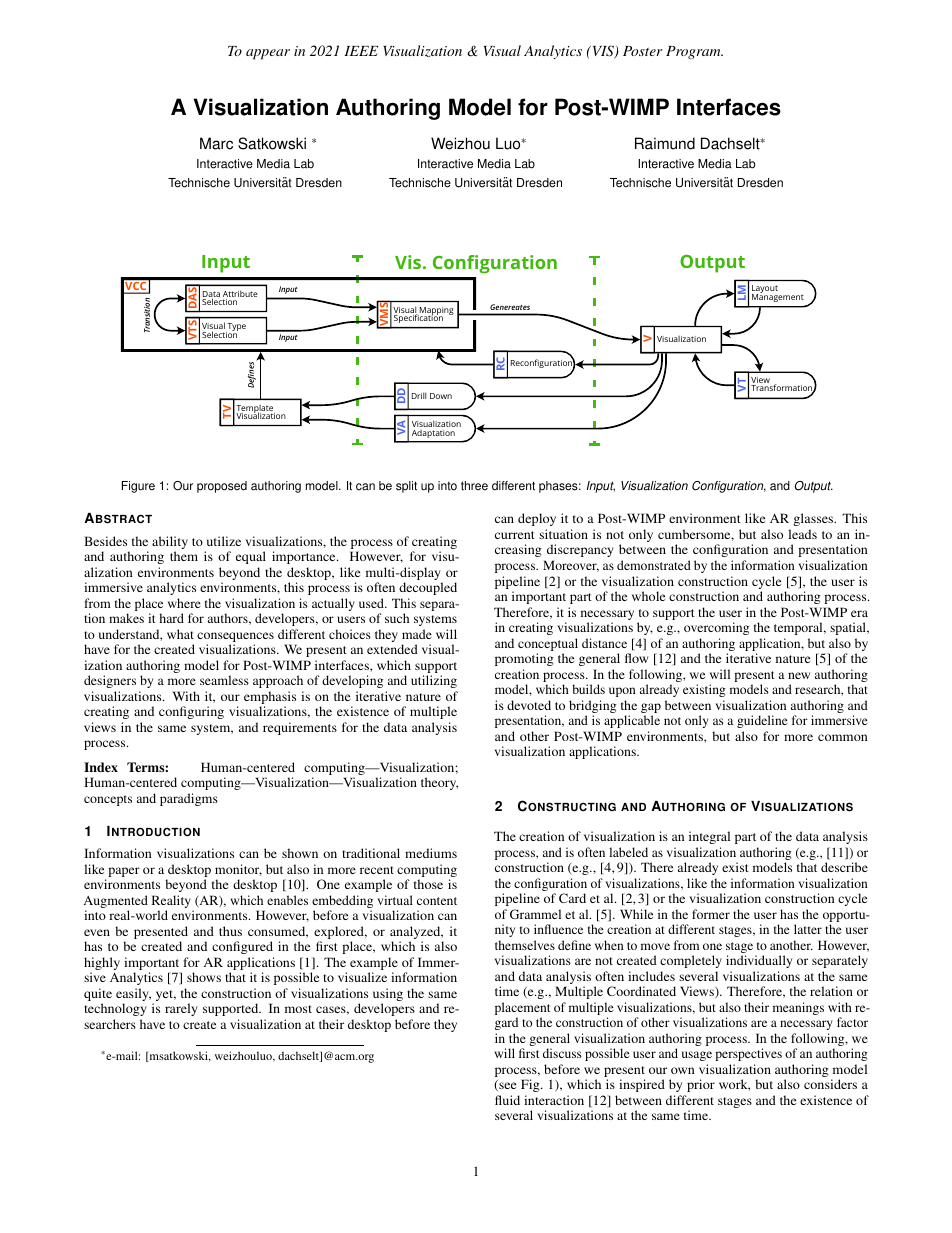 The image size is (952, 1233). Describe the element at coordinates (428, 588) in the screenshot. I see `decoupled` at that location.
